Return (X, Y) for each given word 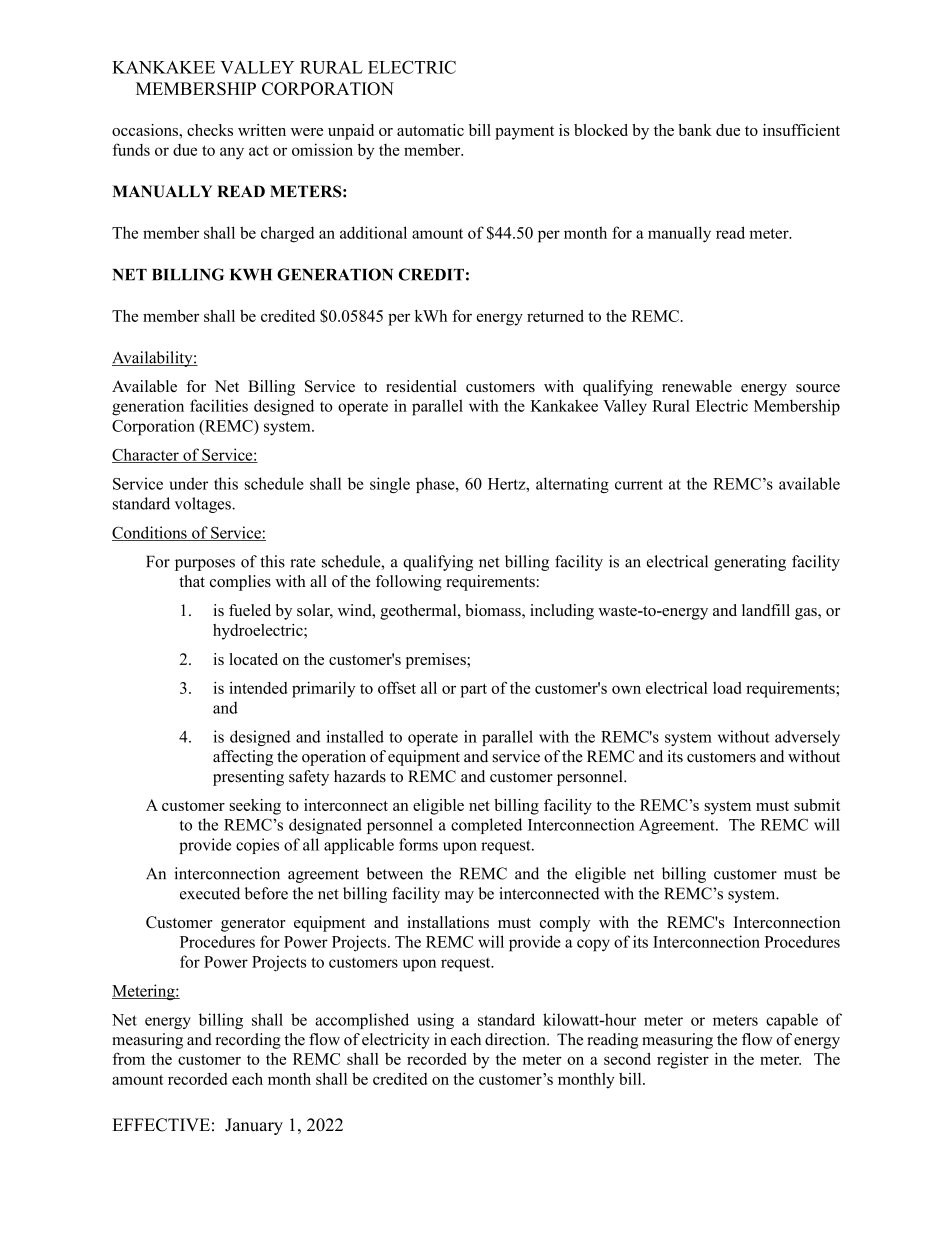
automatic (430, 130)
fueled (250, 610)
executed (210, 893)
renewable (697, 386)
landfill (766, 610)
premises (437, 661)
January (254, 1126)
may (459, 897)
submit (817, 805)
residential (421, 386)
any (232, 153)
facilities (219, 405)
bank (695, 130)
